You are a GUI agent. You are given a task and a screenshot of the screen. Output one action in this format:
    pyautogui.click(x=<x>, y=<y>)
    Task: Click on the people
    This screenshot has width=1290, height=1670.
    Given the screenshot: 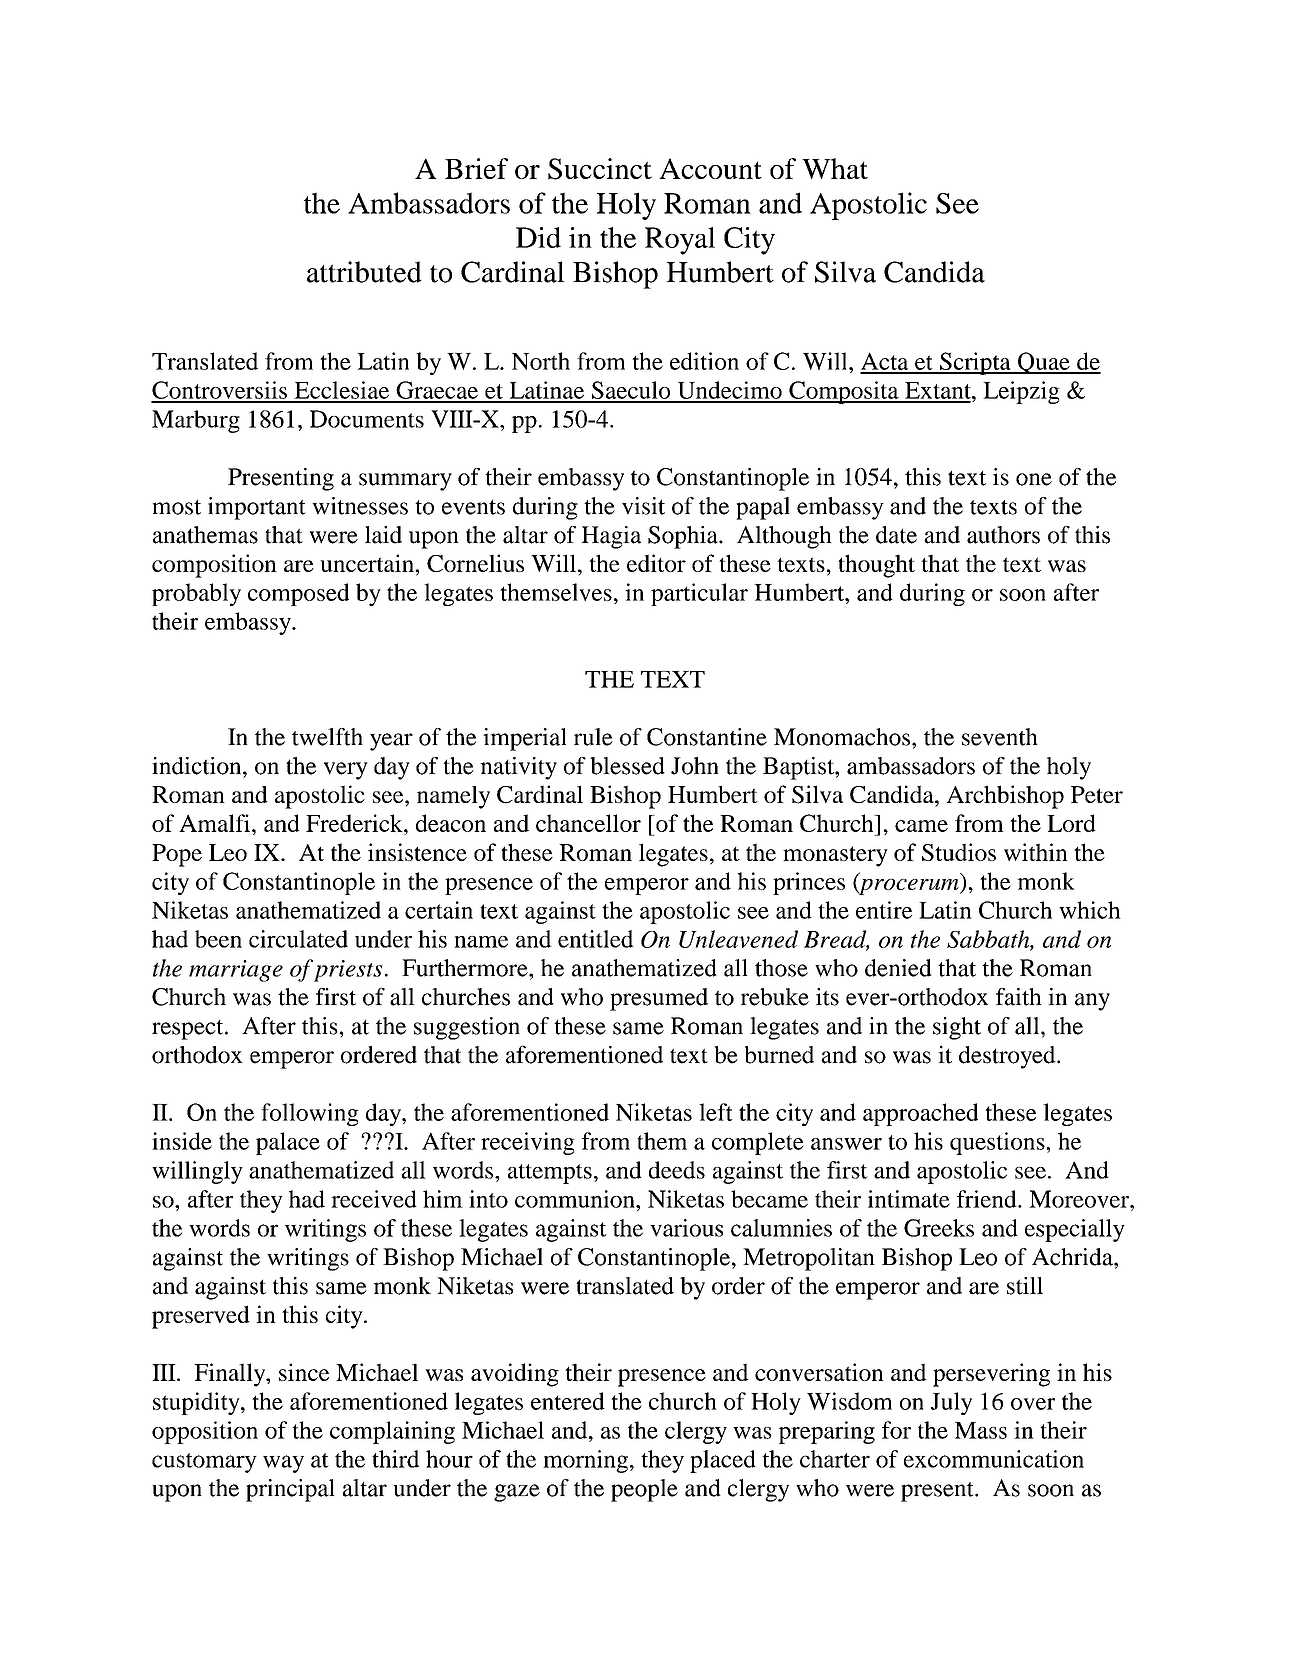 What is the action you would take?
    pyautogui.click(x=644, y=1490)
